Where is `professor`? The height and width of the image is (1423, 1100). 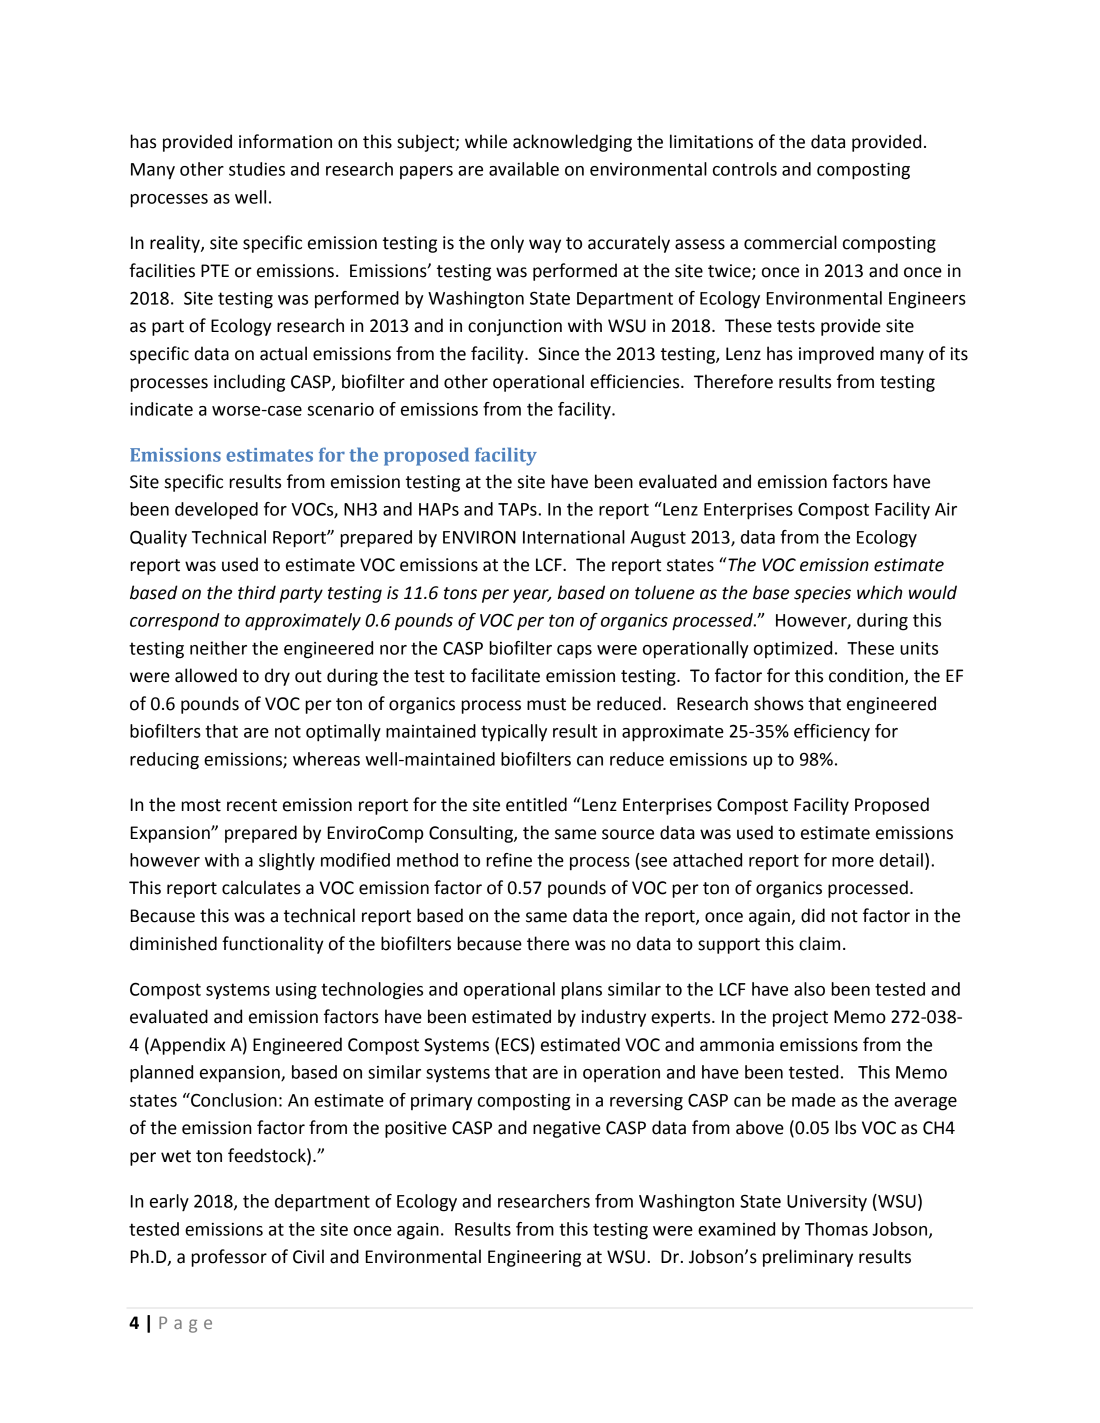 professor is located at coordinates (229, 1258).
